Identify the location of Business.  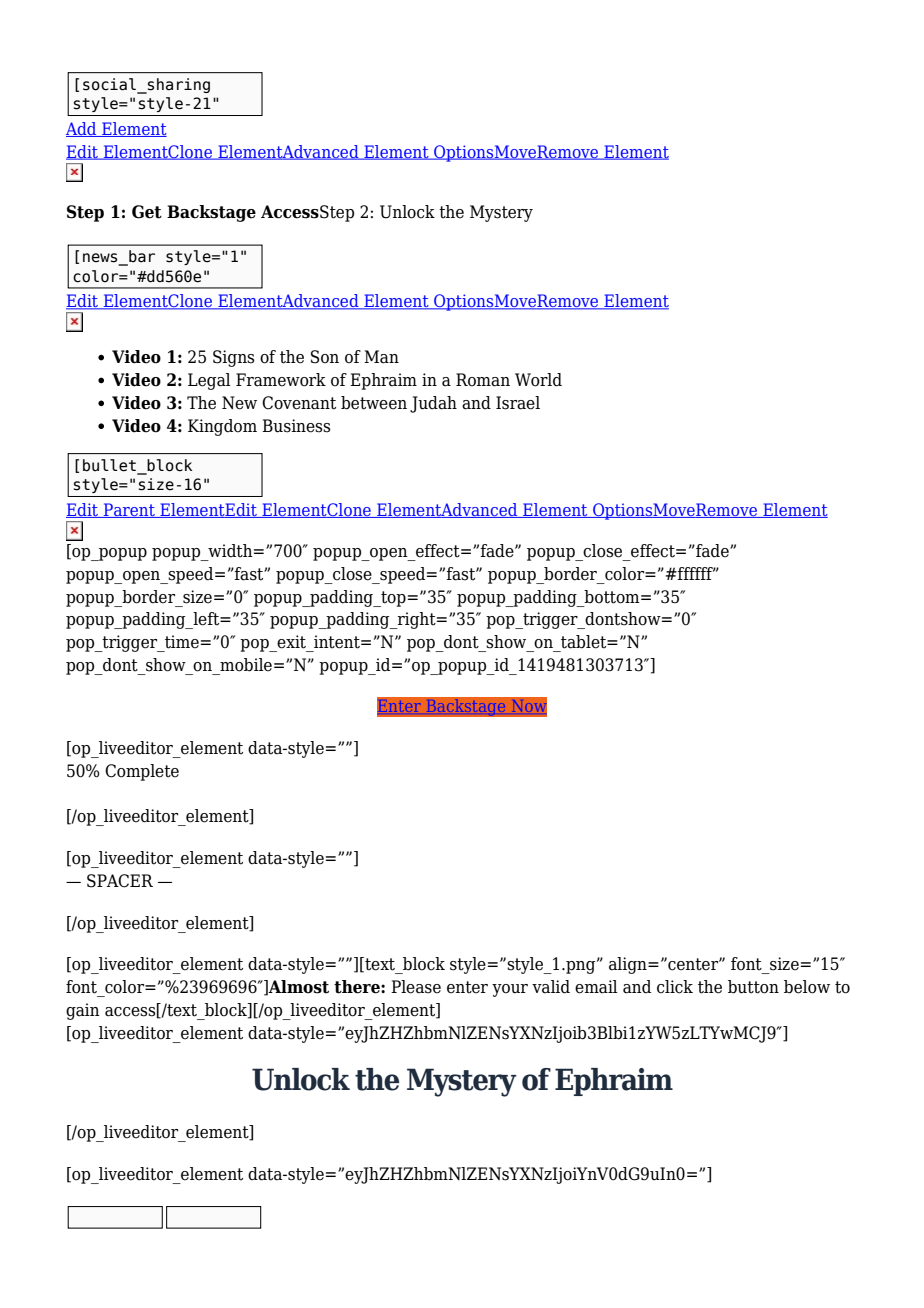
(296, 426).
